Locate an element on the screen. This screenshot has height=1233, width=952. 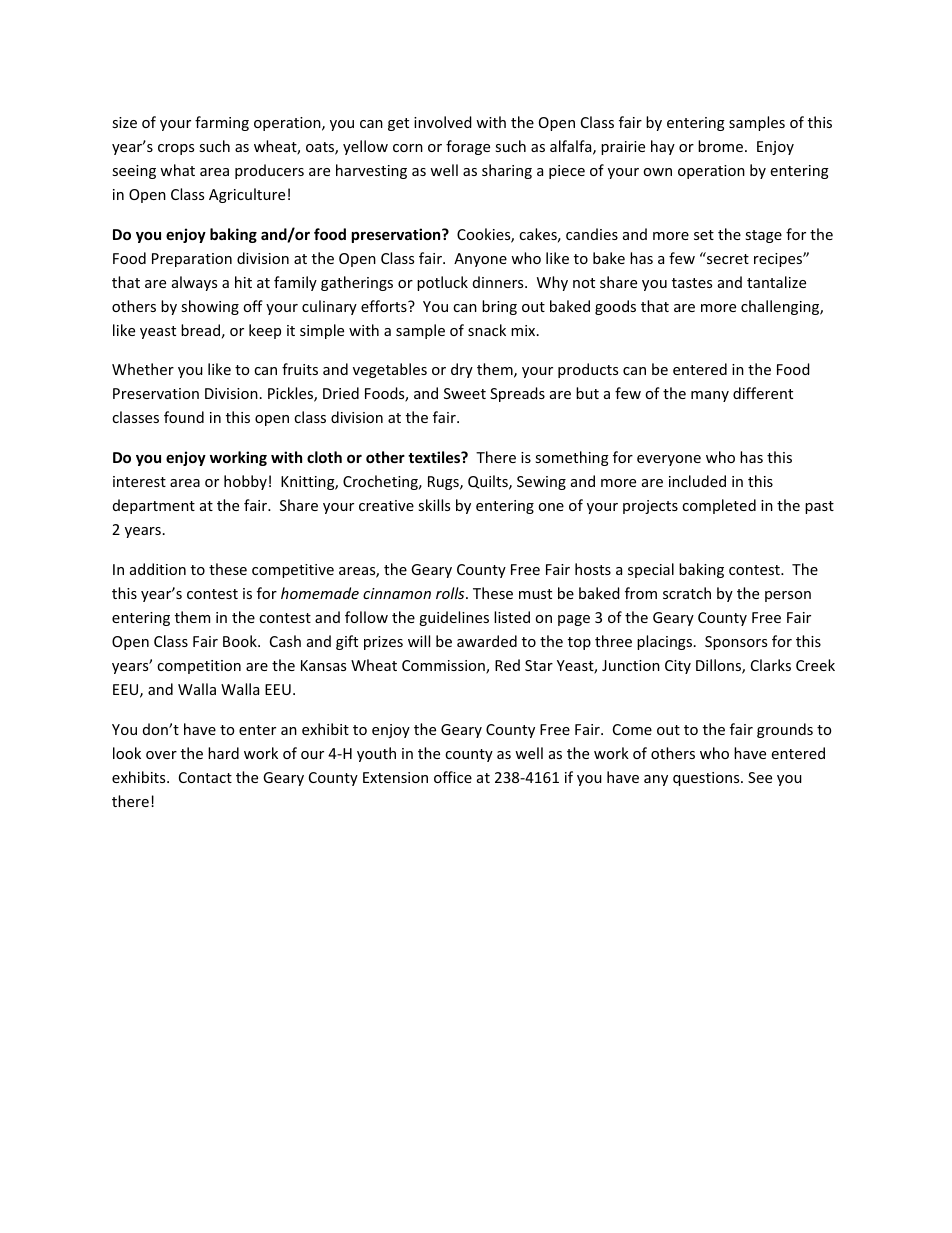
crops is located at coordinates (176, 149).
